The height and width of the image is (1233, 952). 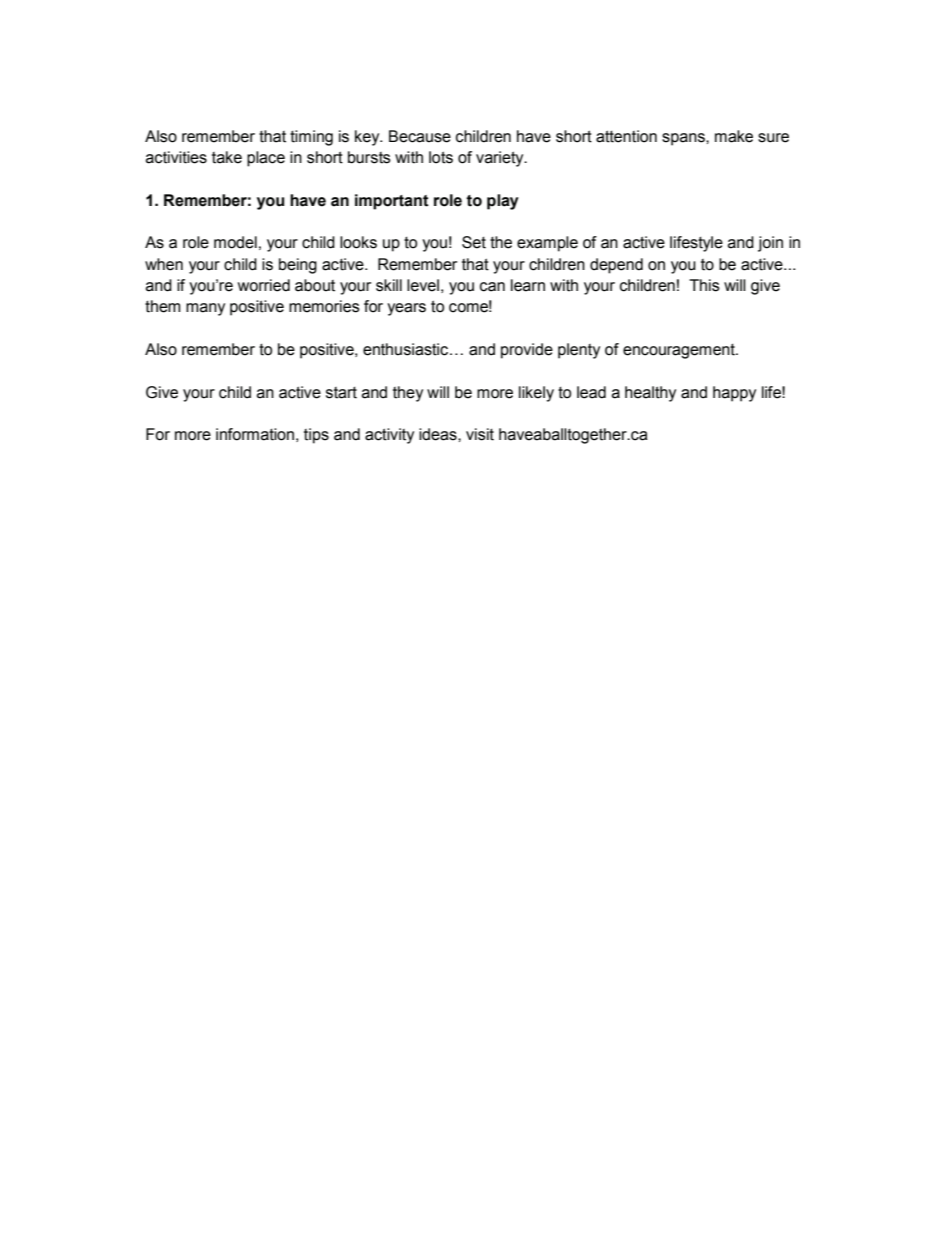 What do you see at coordinates (255, 434) in the image?
I see `information` at bounding box center [255, 434].
